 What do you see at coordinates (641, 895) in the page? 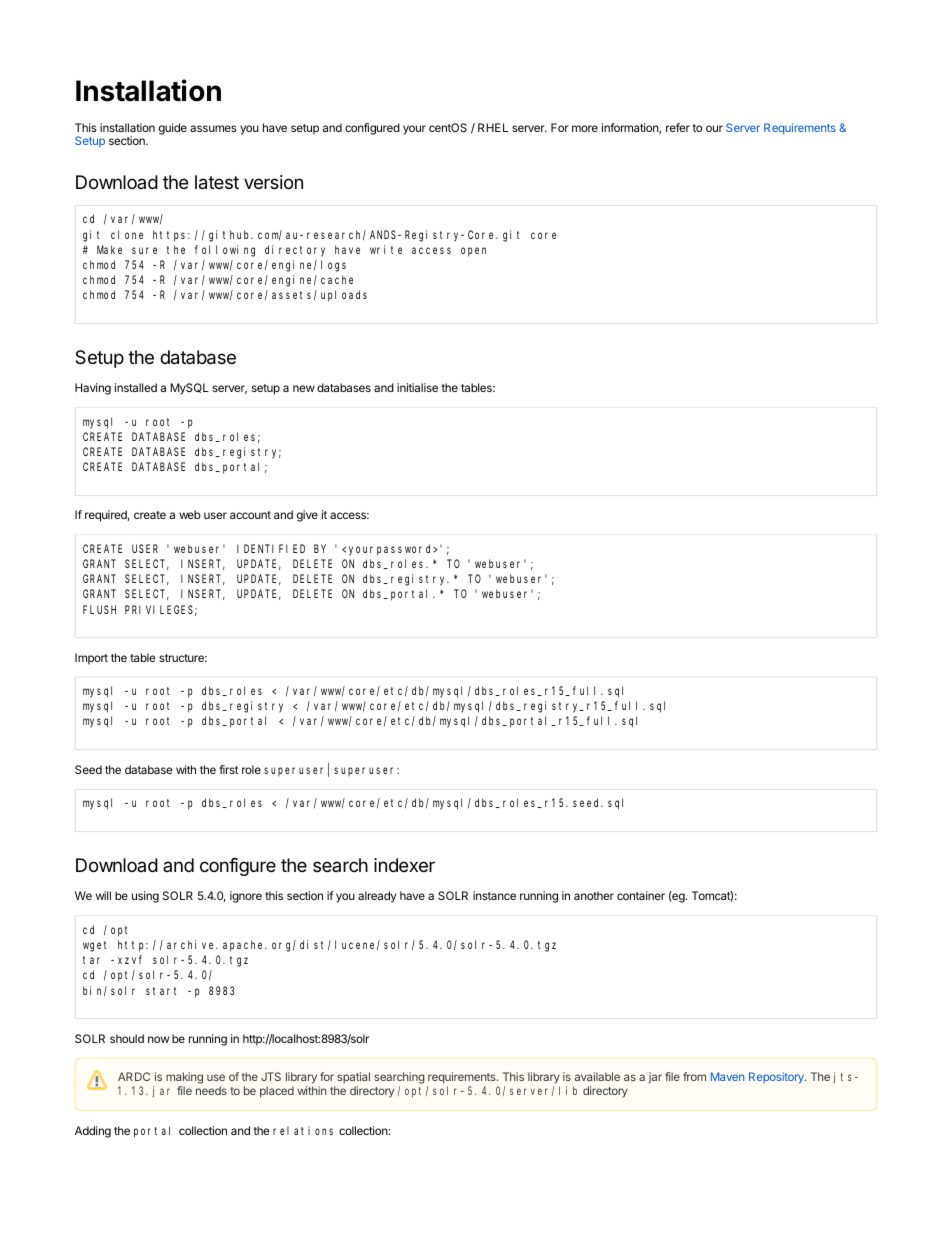
I see `container` at bounding box center [641, 895].
